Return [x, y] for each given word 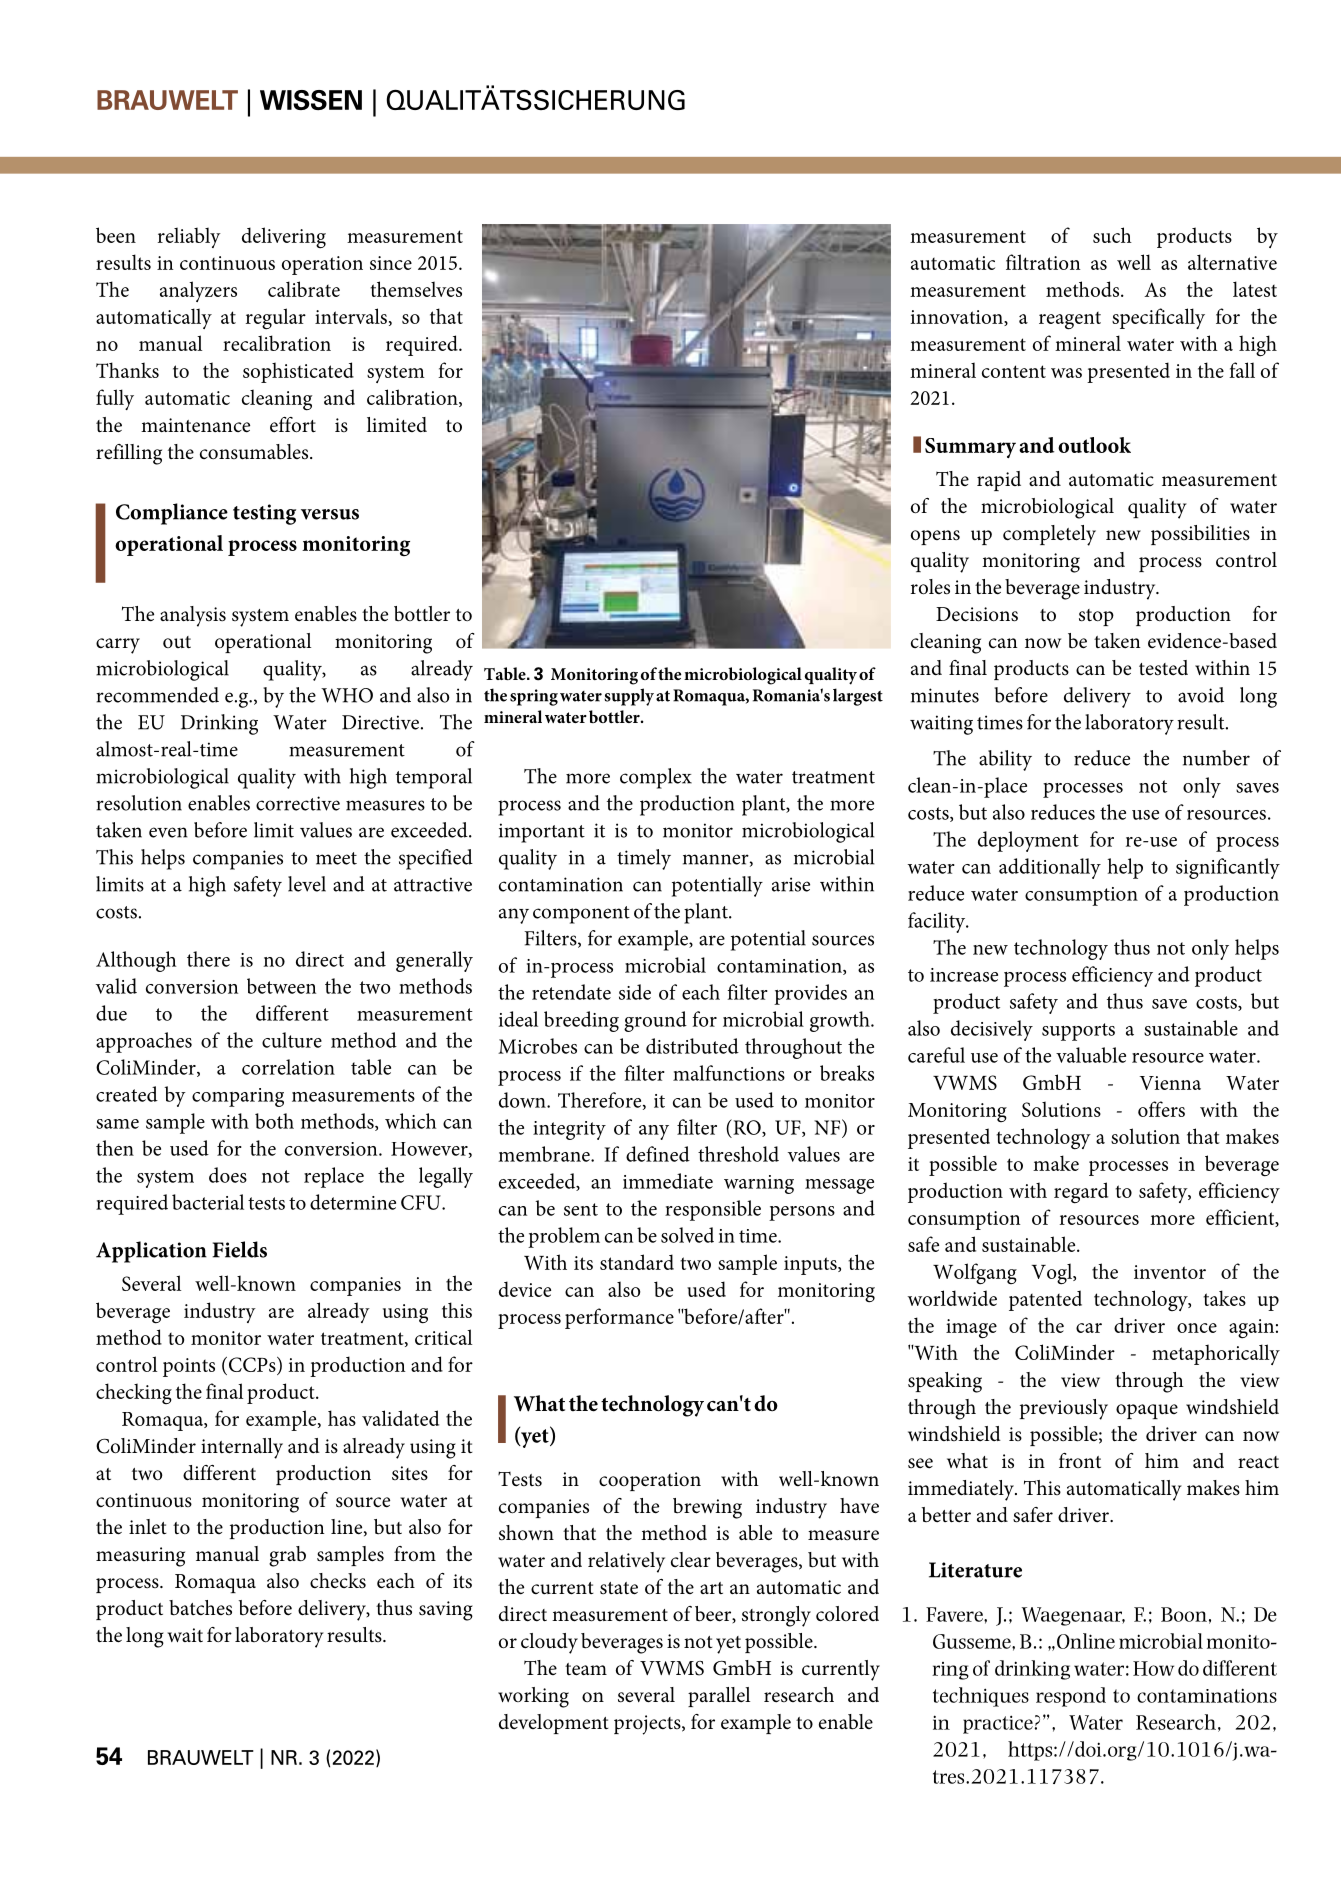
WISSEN [311, 100]
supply [629, 697]
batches [200, 1608]
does [228, 1175]
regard [1081, 1193]
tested [1163, 668]
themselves [416, 289]
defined [658, 1154]
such [1112, 235]
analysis [193, 616]
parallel [719, 1697]
